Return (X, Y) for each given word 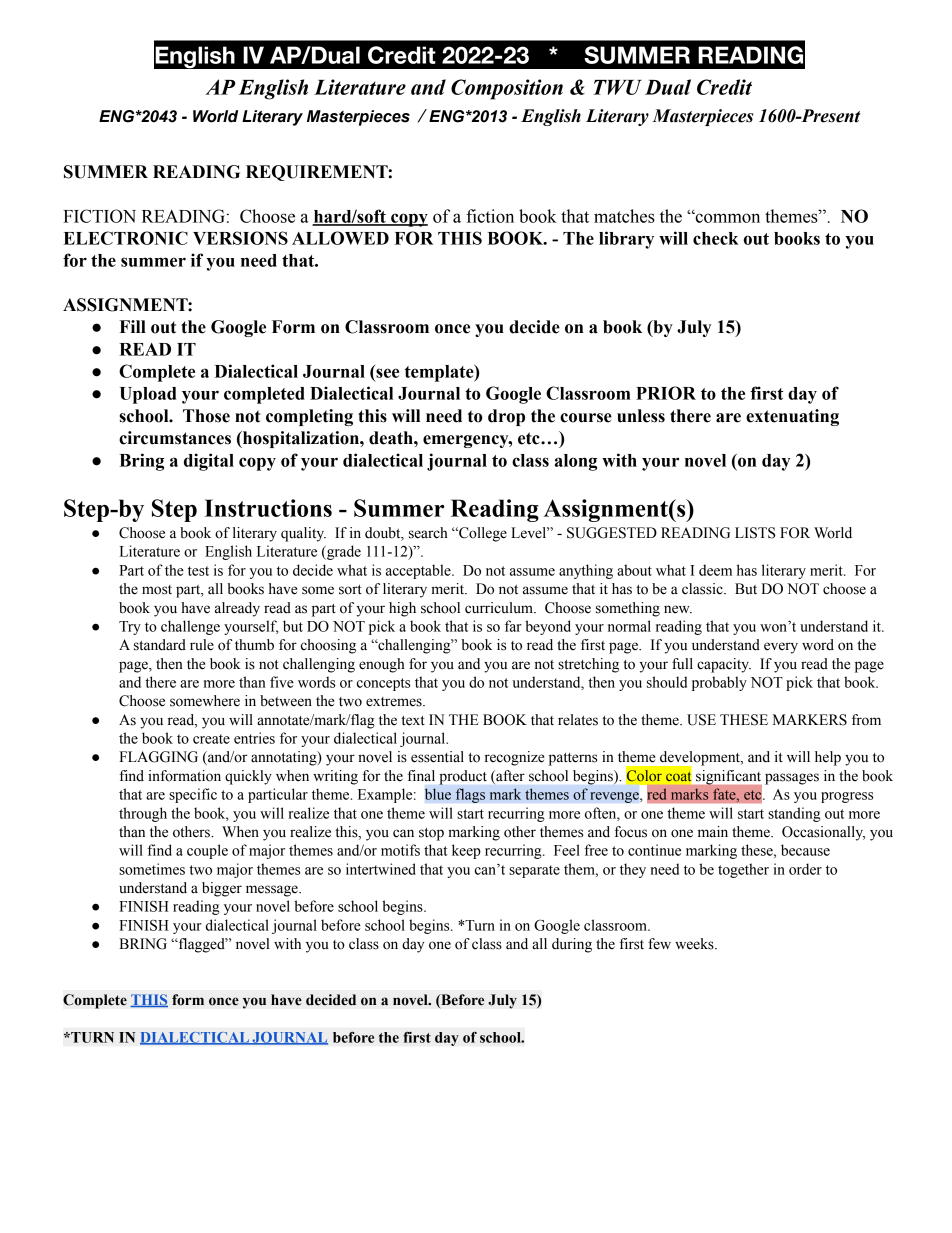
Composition (507, 89)
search (428, 533)
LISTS (755, 533)
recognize (514, 758)
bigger (222, 889)
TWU (617, 87)
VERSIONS (240, 238)
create (211, 739)
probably (719, 683)
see (387, 373)
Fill (132, 326)
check (716, 238)
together (743, 870)
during (572, 945)
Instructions (268, 508)
